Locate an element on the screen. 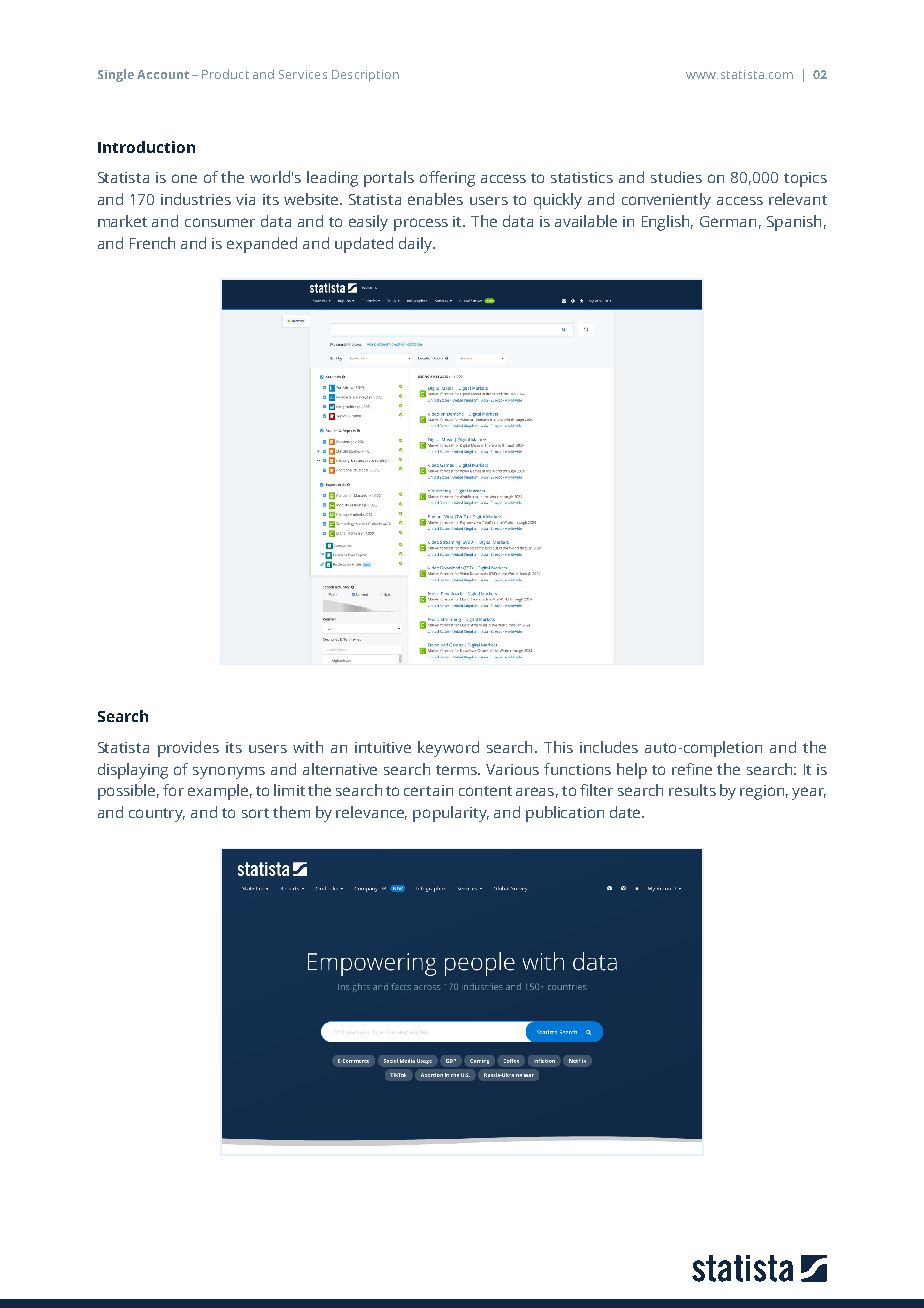 The width and height of the screenshot is (924, 1308). French is located at coordinates (152, 243).
